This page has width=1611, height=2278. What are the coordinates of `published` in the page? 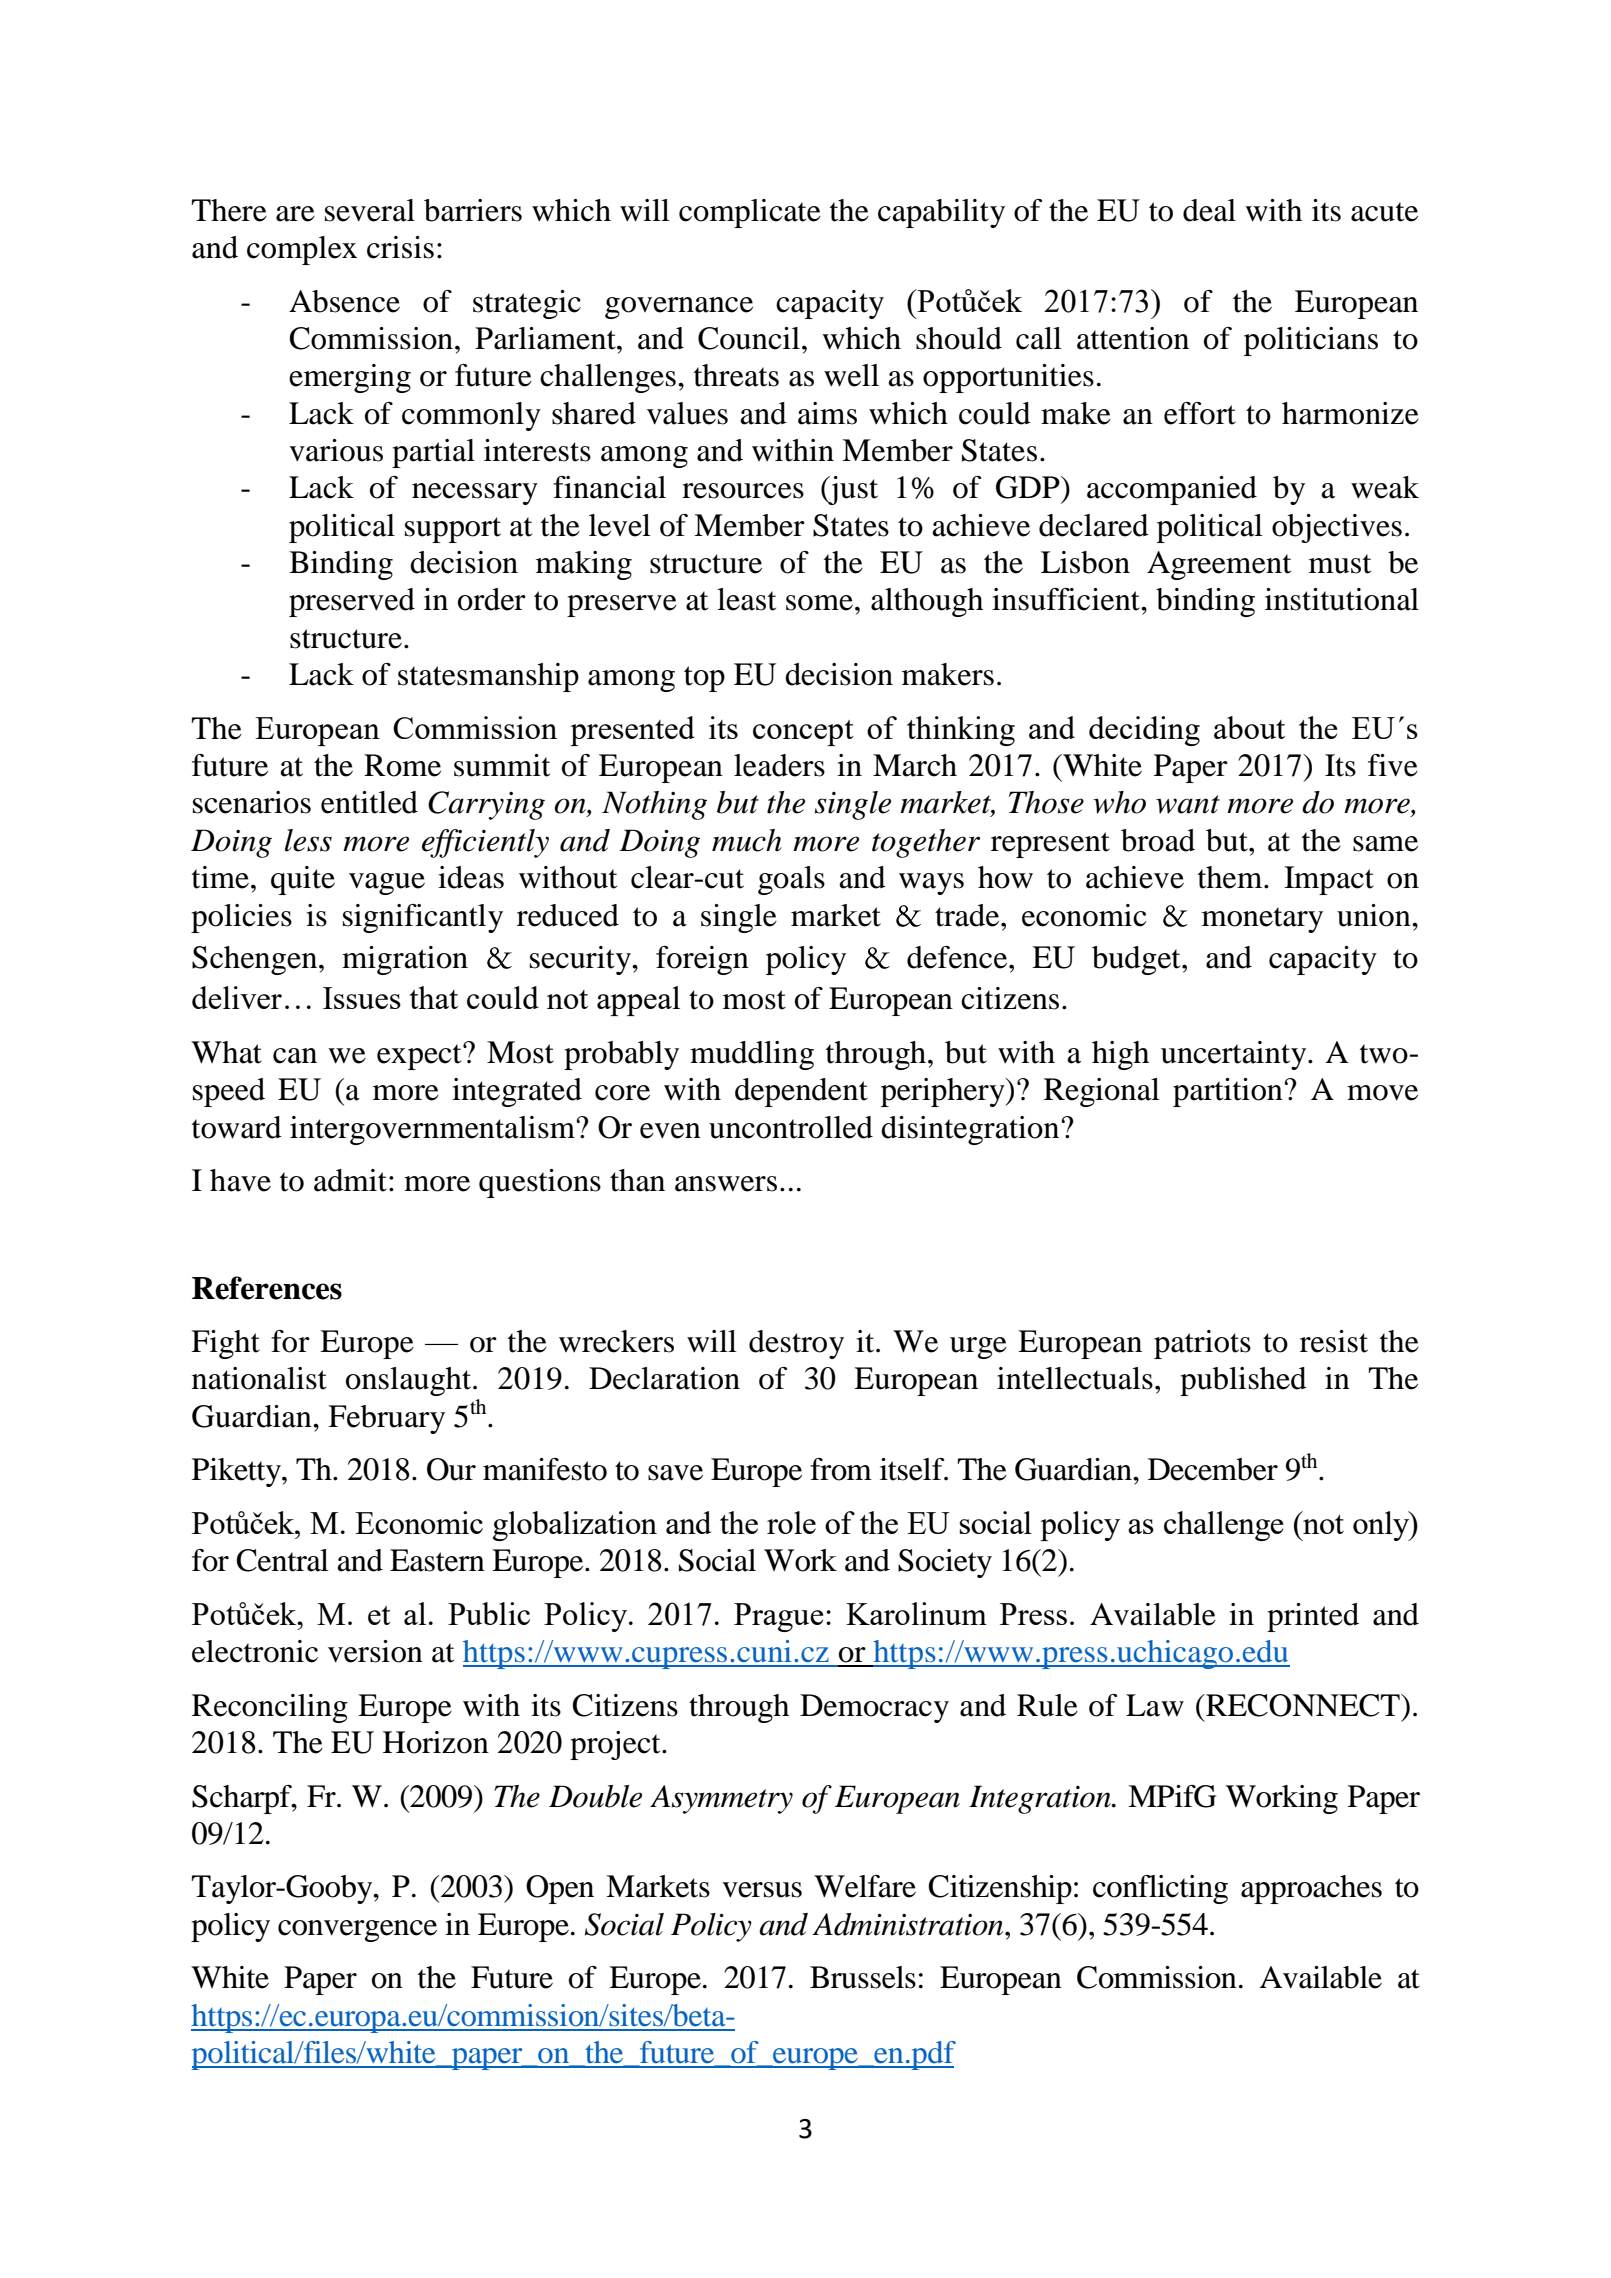 It's located at (1243, 1381).
